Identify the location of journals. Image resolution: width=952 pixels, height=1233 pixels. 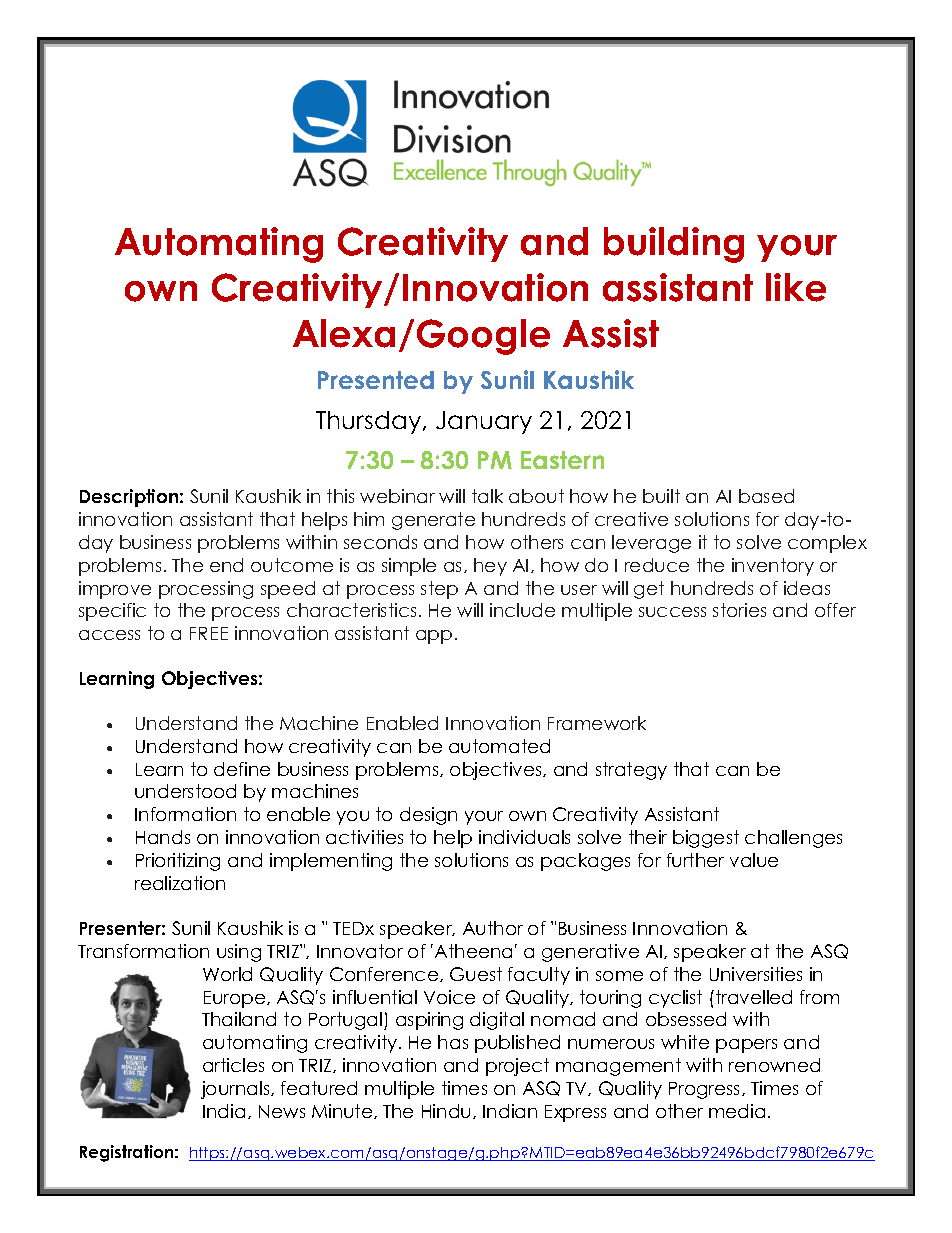
(236, 1090).
